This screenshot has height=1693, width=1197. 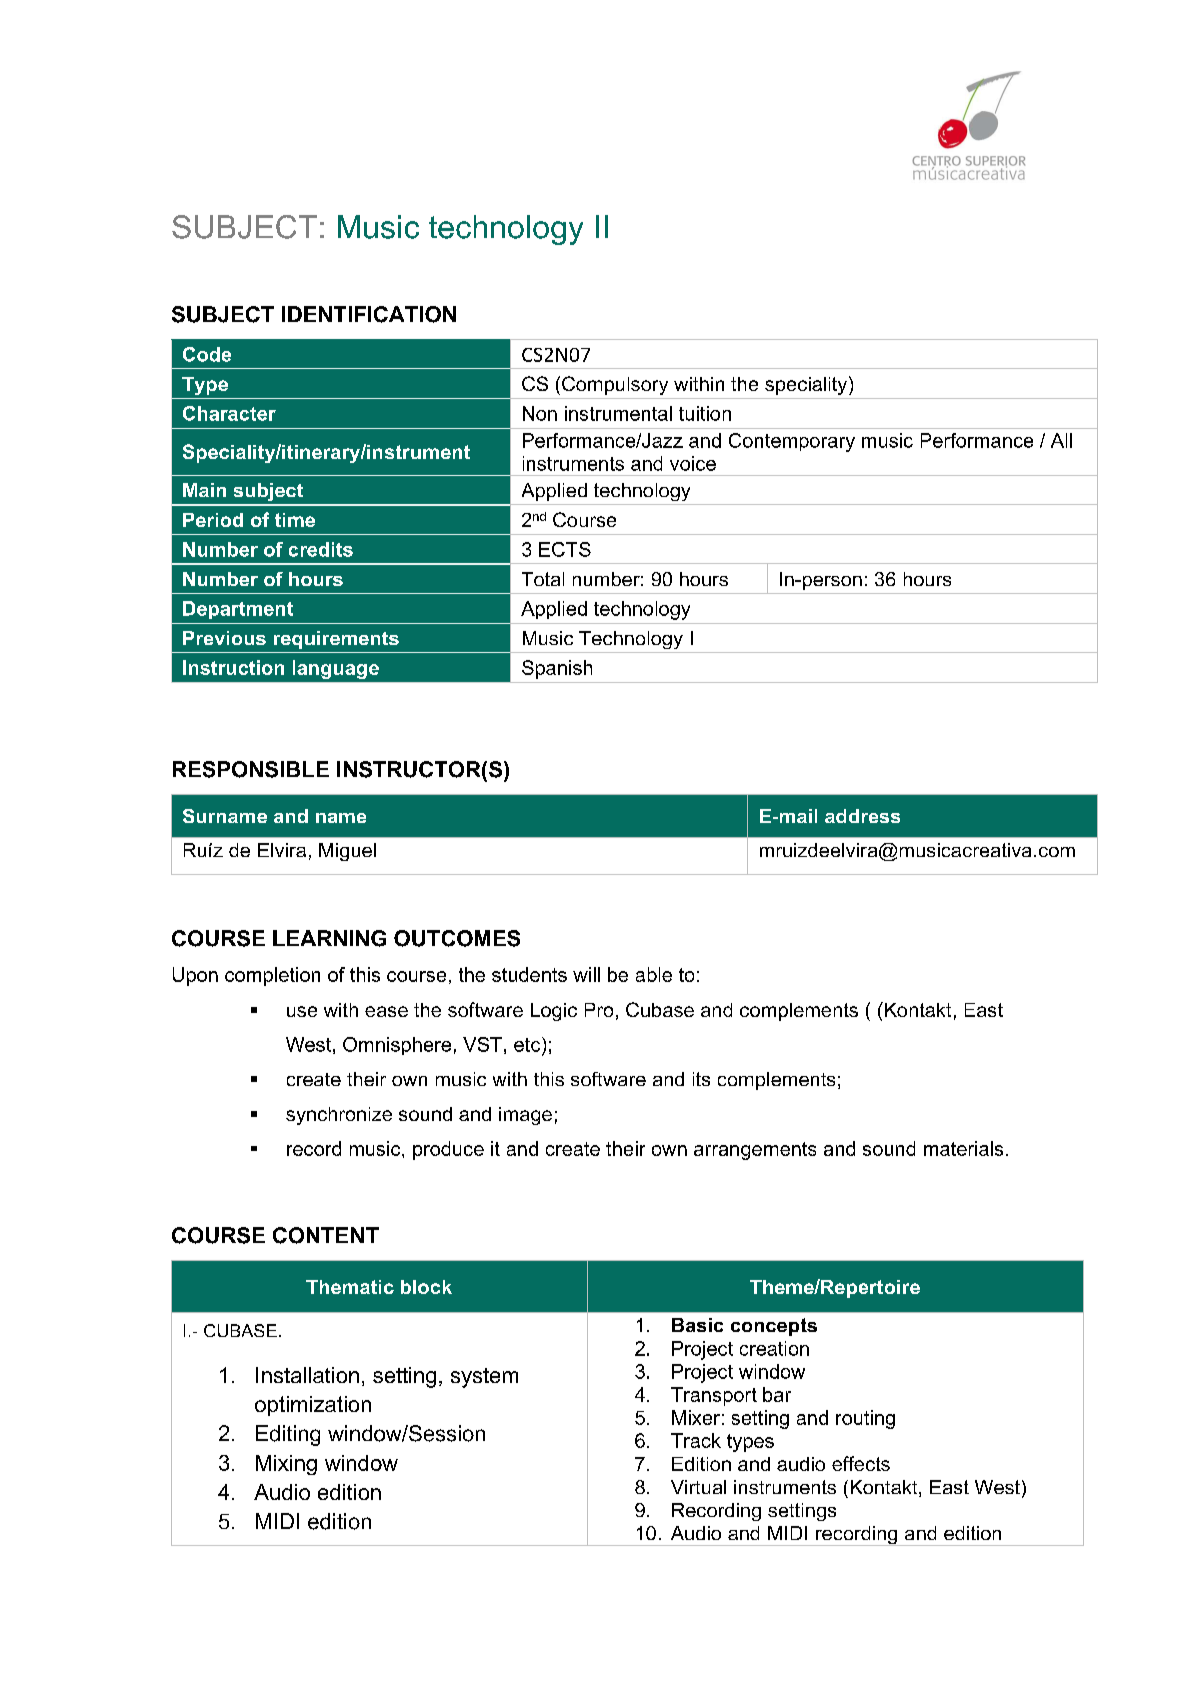 What do you see at coordinates (543, 579) in the screenshot?
I see `Total` at bounding box center [543, 579].
